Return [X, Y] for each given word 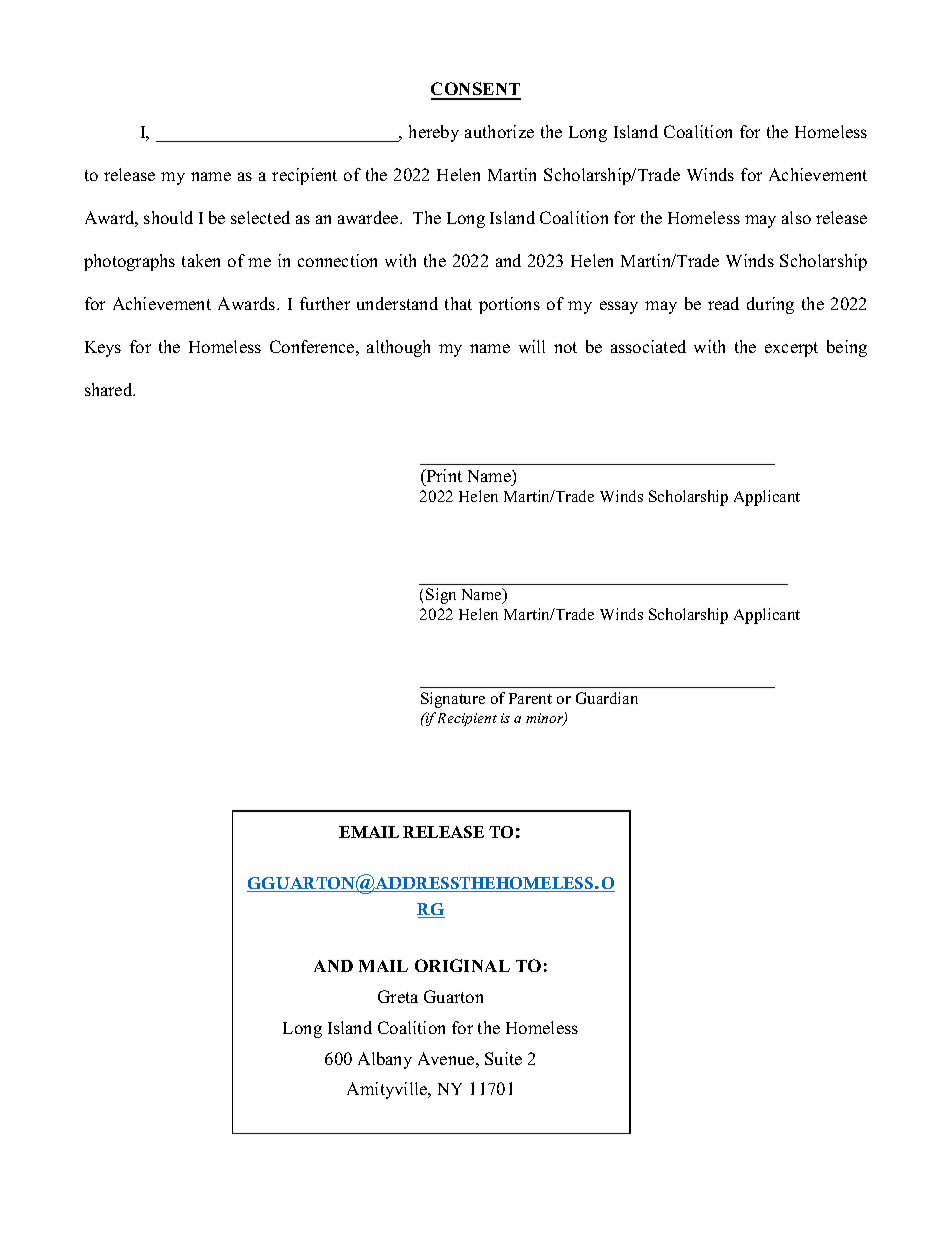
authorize [499, 131]
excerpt [791, 349]
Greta [398, 996]
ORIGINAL [462, 965]
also [796, 217]
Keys [103, 349]
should [168, 217]
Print [443, 475]
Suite [503, 1058]
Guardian [607, 698]
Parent [530, 698]
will [532, 346]
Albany [385, 1060]
